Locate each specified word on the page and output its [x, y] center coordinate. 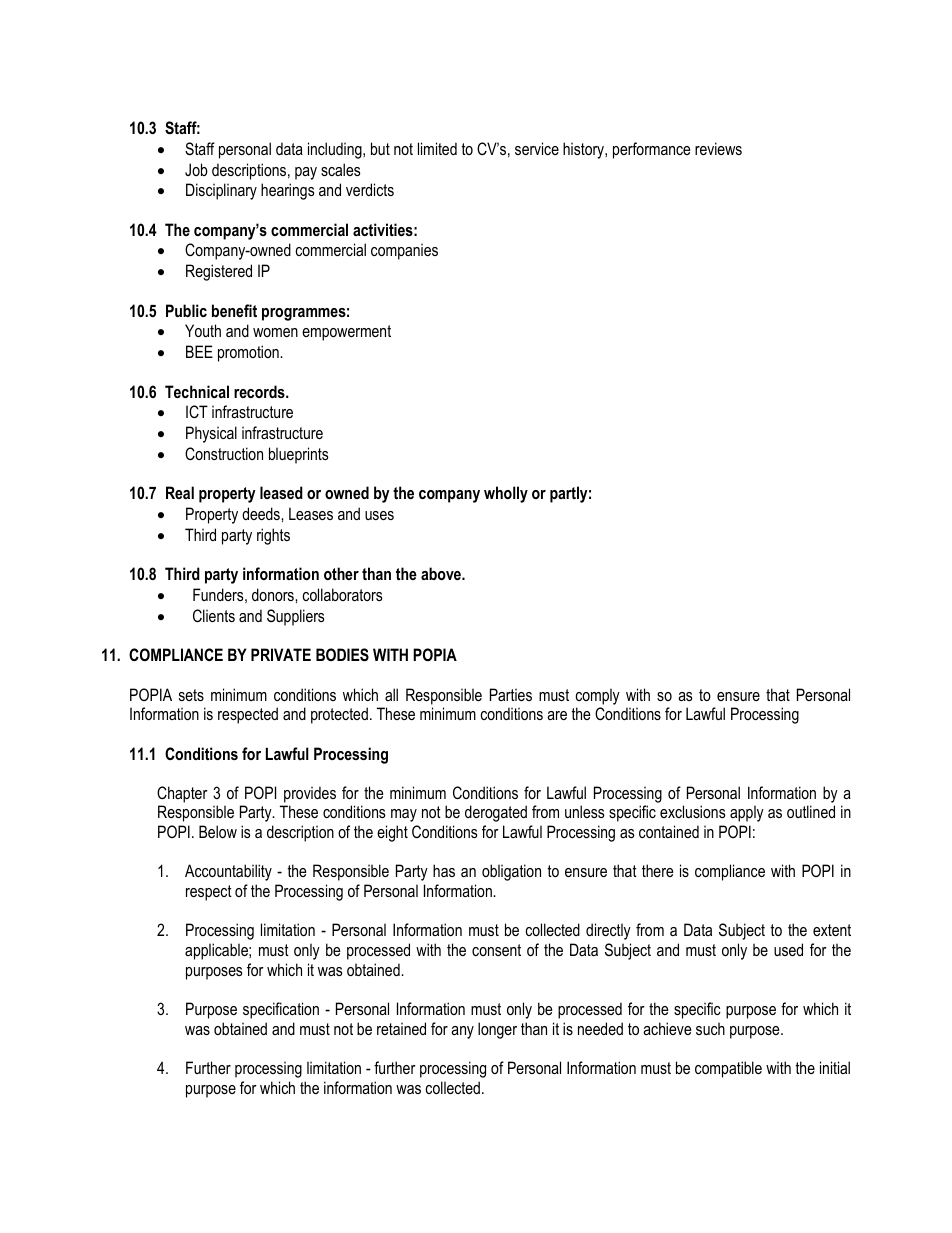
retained [401, 1028]
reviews [718, 148]
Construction [224, 453]
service [537, 148]
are [557, 715]
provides [310, 794]
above [442, 573]
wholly [506, 494]
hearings [288, 191]
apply [747, 813]
